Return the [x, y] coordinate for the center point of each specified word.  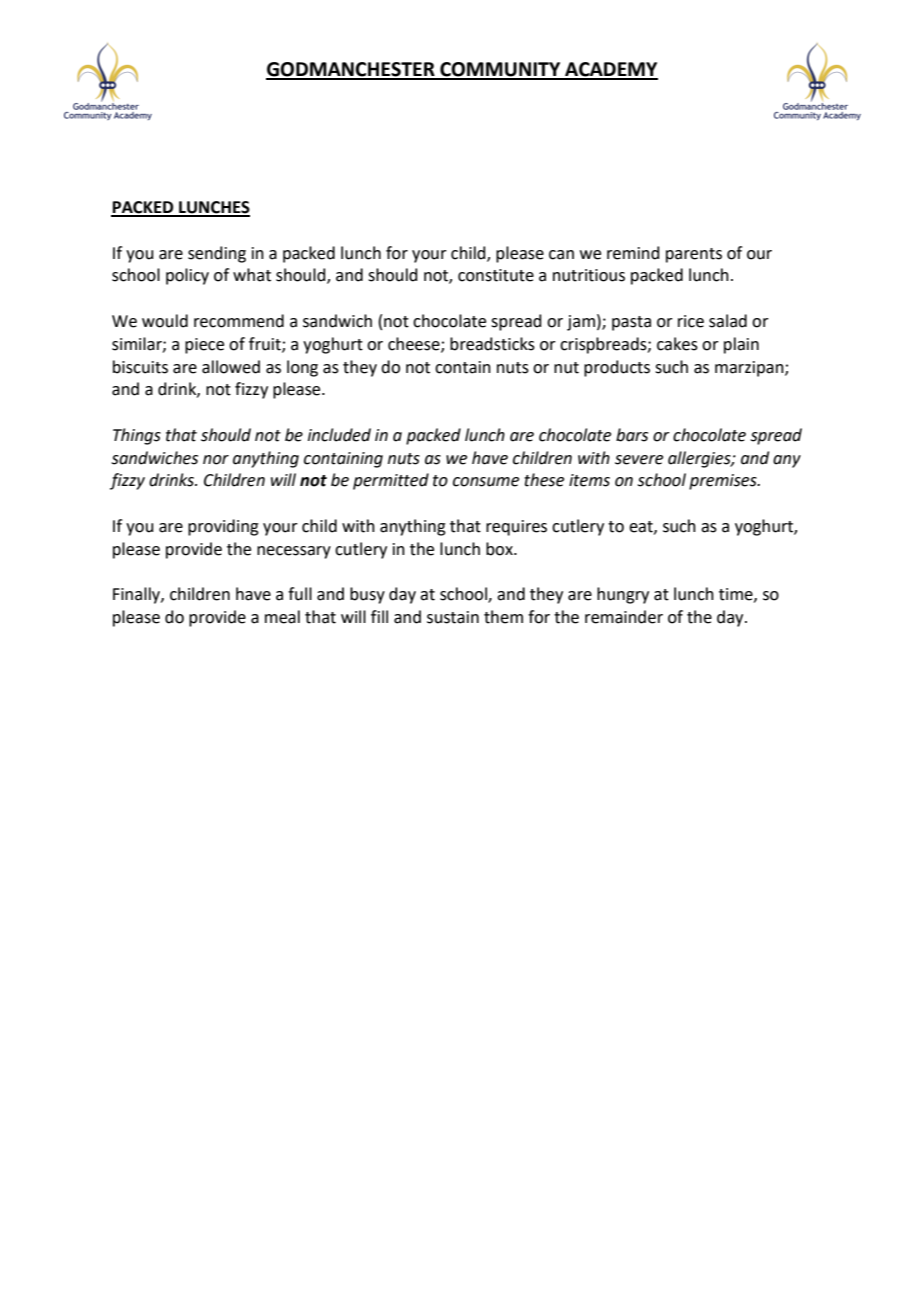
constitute [496, 275]
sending [217, 254]
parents [694, 255]
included [339, 435]
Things [137, 436]
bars [632, 435]
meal [282, 617]
